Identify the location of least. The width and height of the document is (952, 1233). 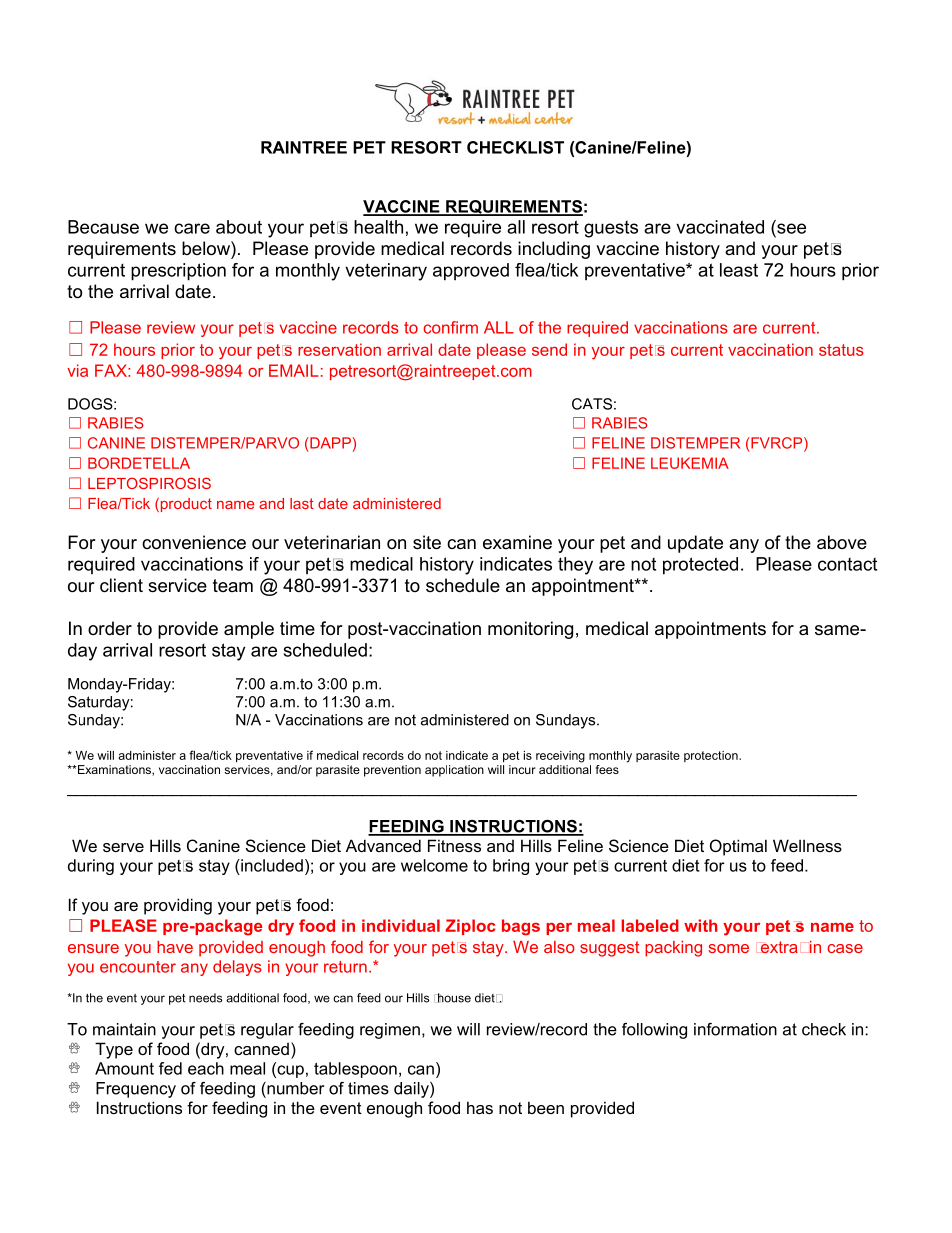
(739, 270).
